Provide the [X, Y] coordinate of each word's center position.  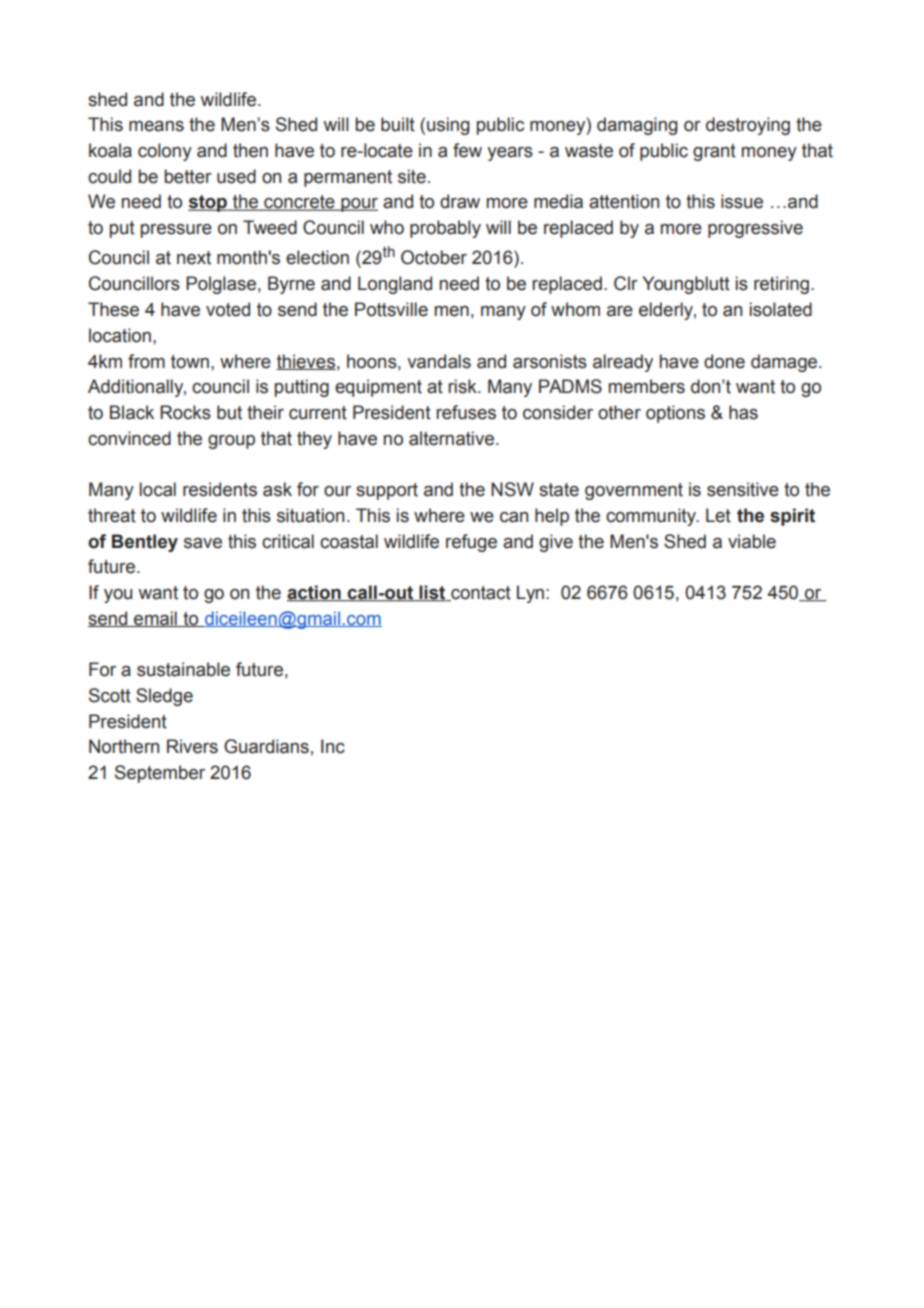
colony [165, 152]
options [675, 414]
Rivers [192, 746]
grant [714, 152]
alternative [451, 438]
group [231, 442]
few [467, 150]
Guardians [266, 746]
